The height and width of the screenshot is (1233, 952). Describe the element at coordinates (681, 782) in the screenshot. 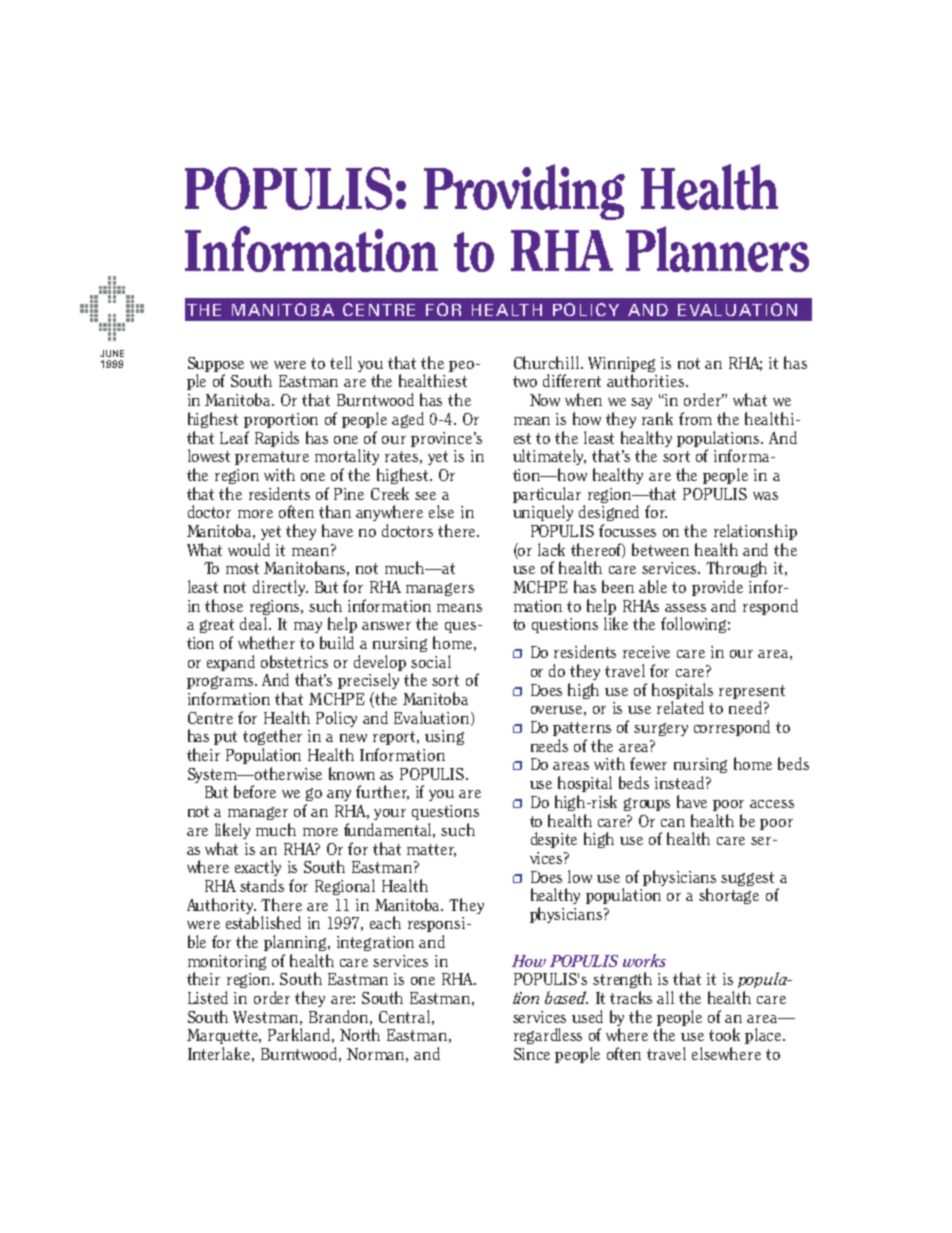

I see `instead` at that location.
